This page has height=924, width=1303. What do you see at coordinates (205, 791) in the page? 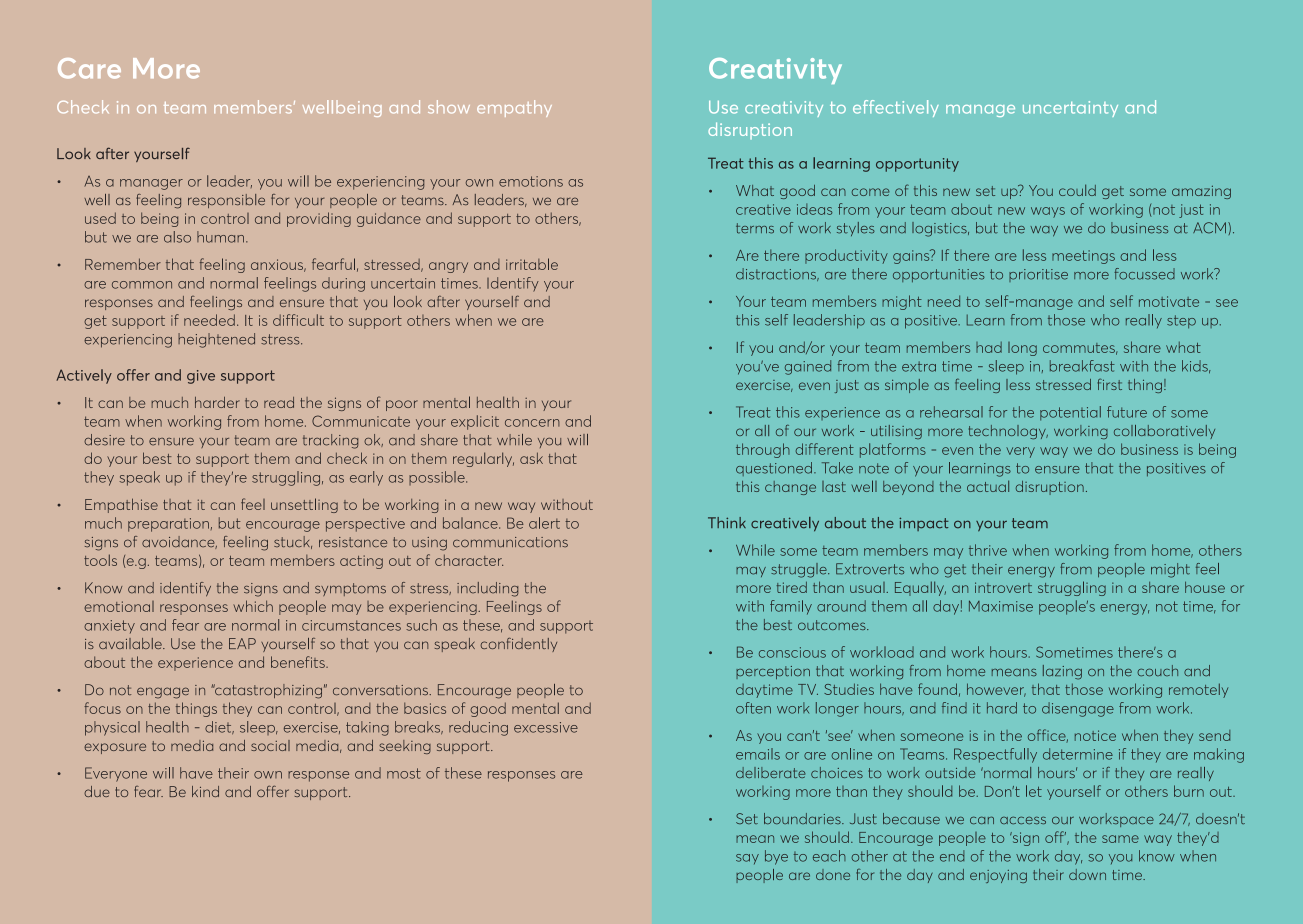
I see `kind` at bounding box center [205, 791].
